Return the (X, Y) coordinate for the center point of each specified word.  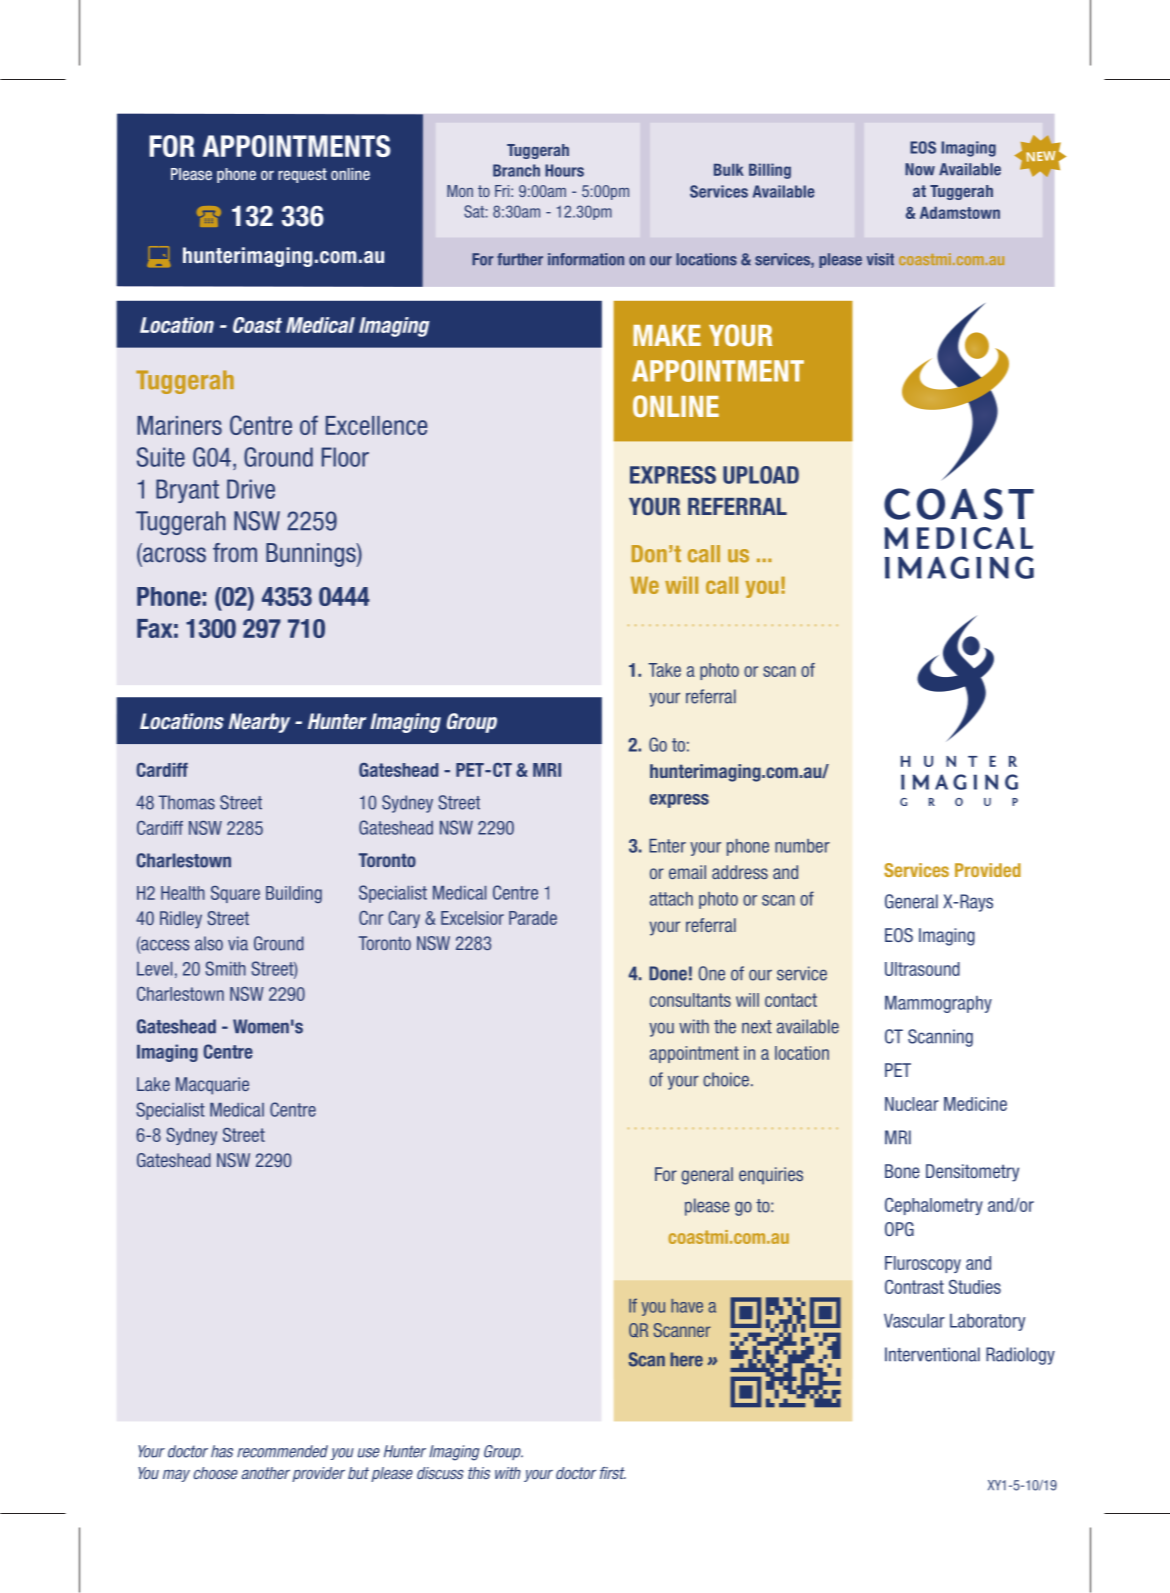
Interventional (932, 1354)
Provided (988, 870)
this (479, 1473)
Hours (564, 170)
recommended (282, 1451)
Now (920, 169)
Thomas (186, 802)
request (302, 175)
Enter (667, 846)
